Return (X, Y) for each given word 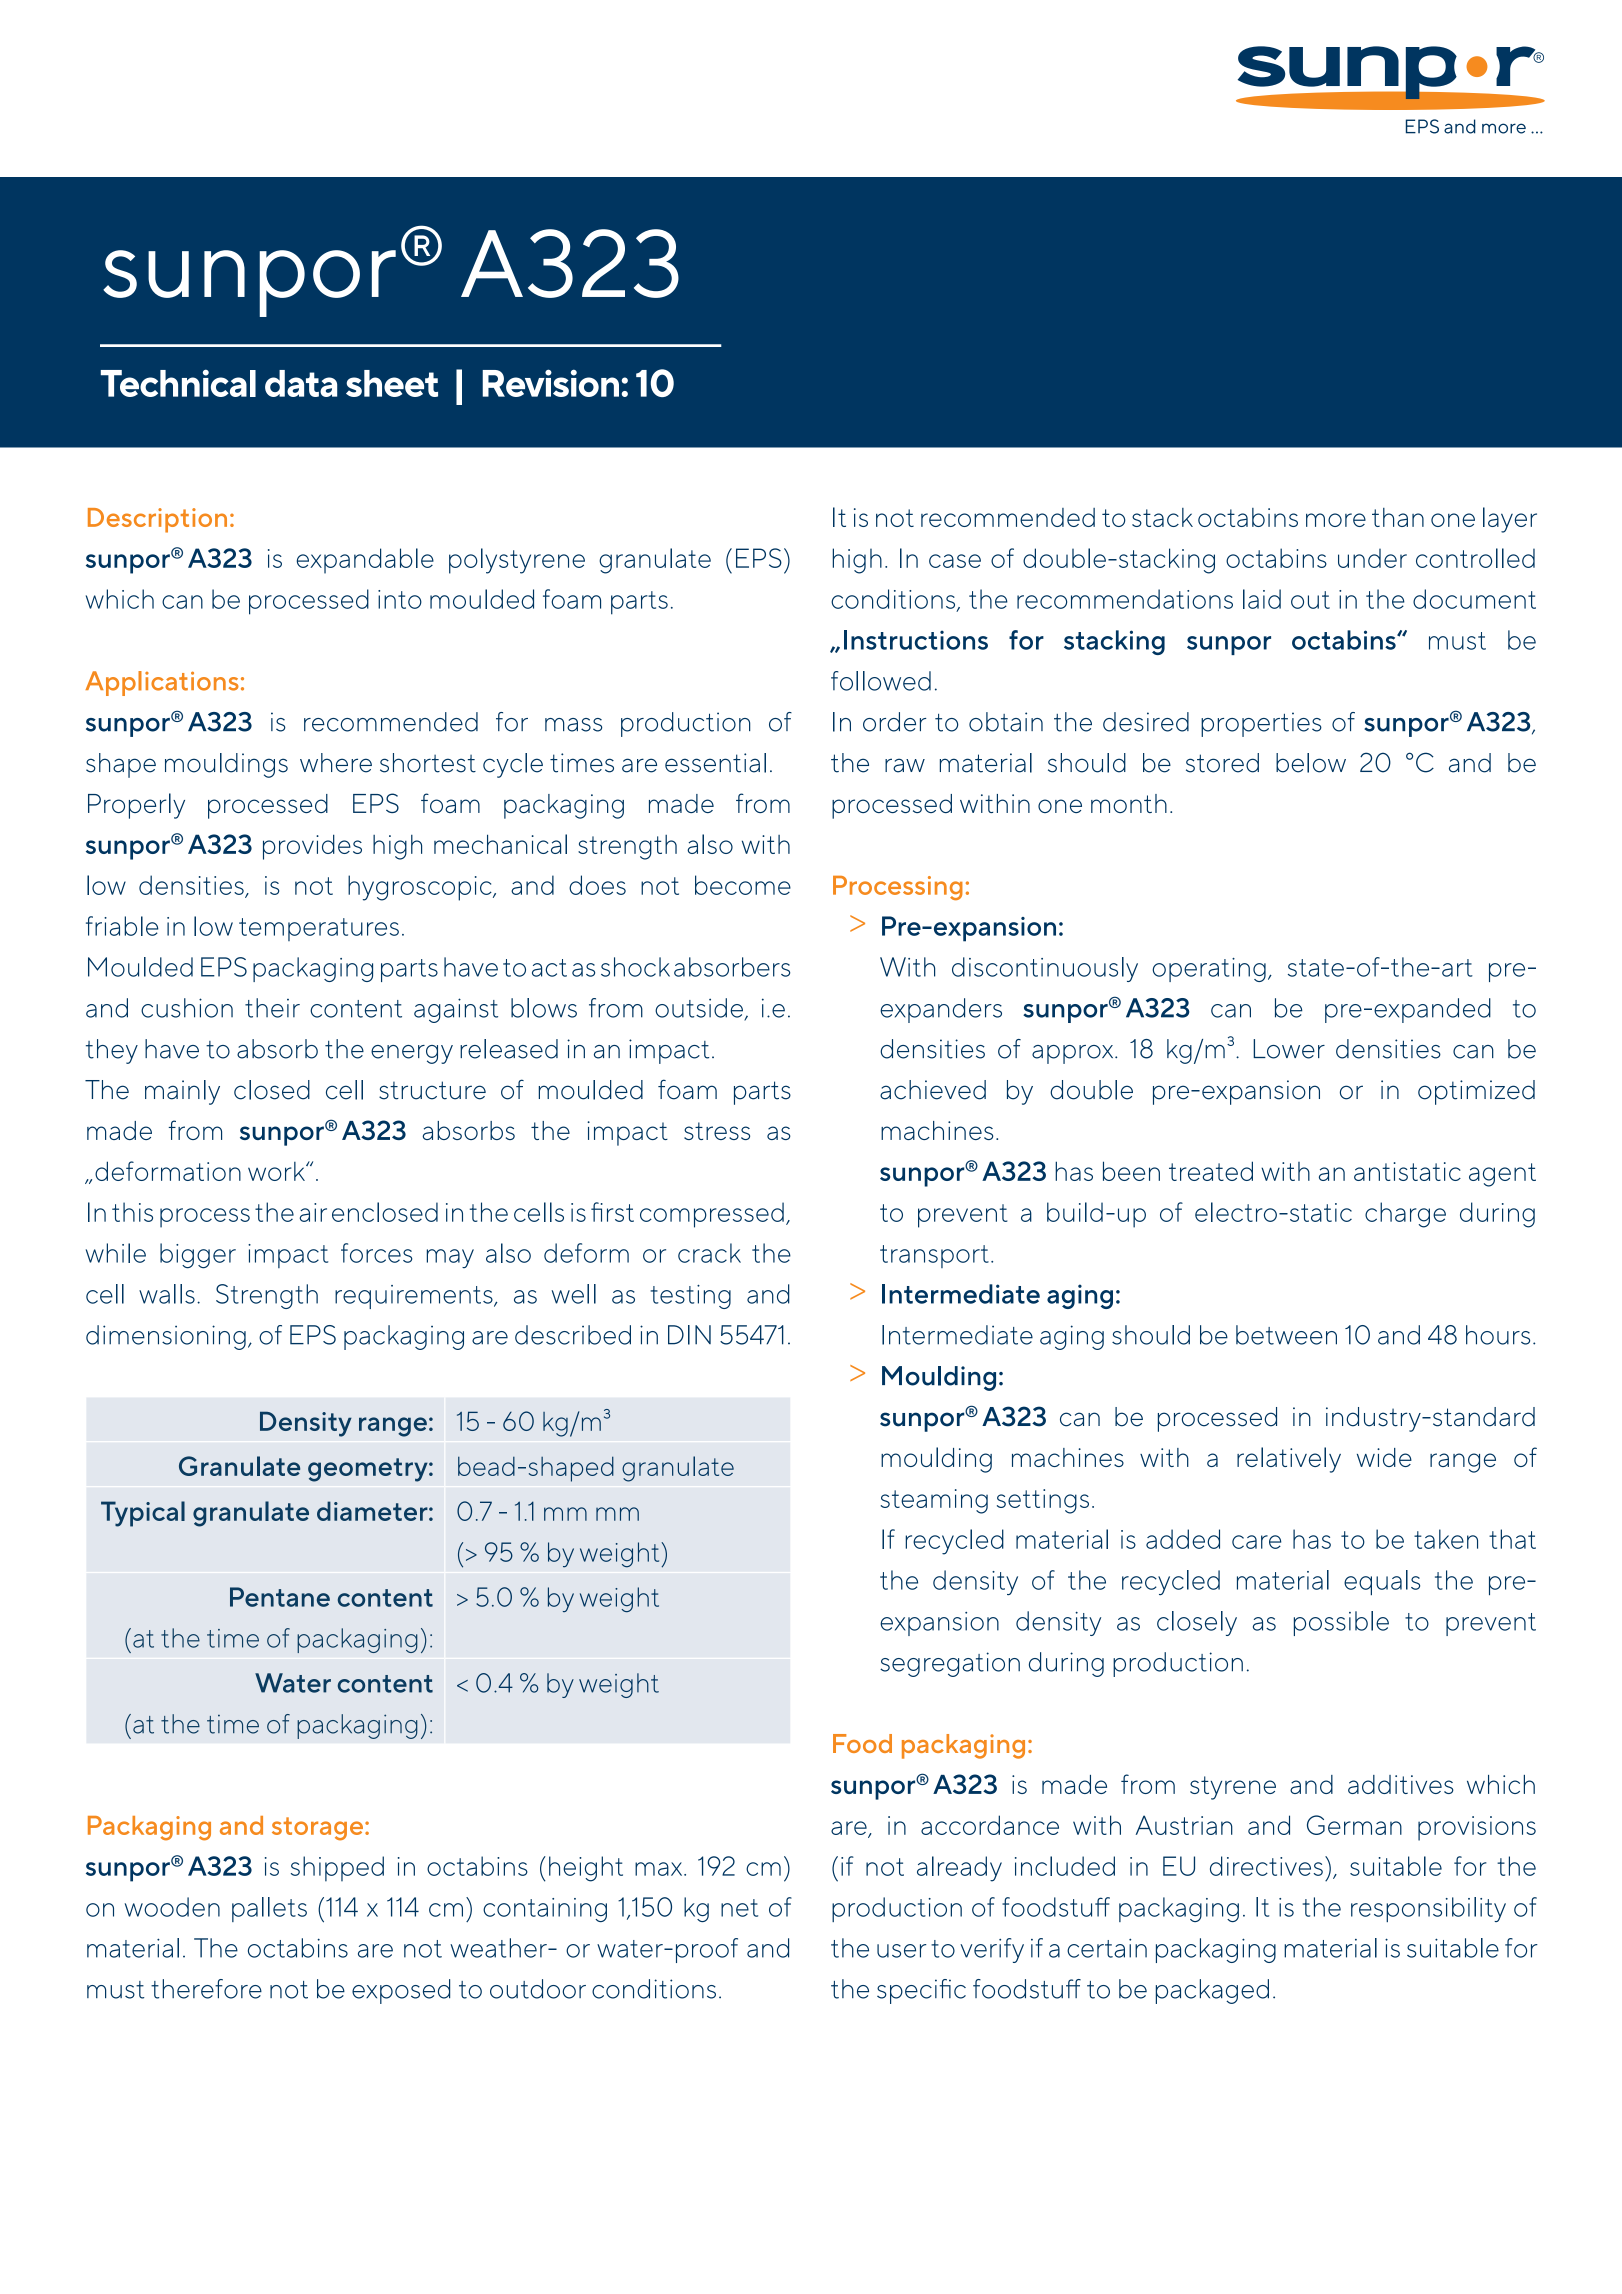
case (955, 561)
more (1336, 520)
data (301, 383)
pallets (269, 1909)
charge (1405, 1215)
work (277, 1171)
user (902, 1951)
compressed (712, 1215)
